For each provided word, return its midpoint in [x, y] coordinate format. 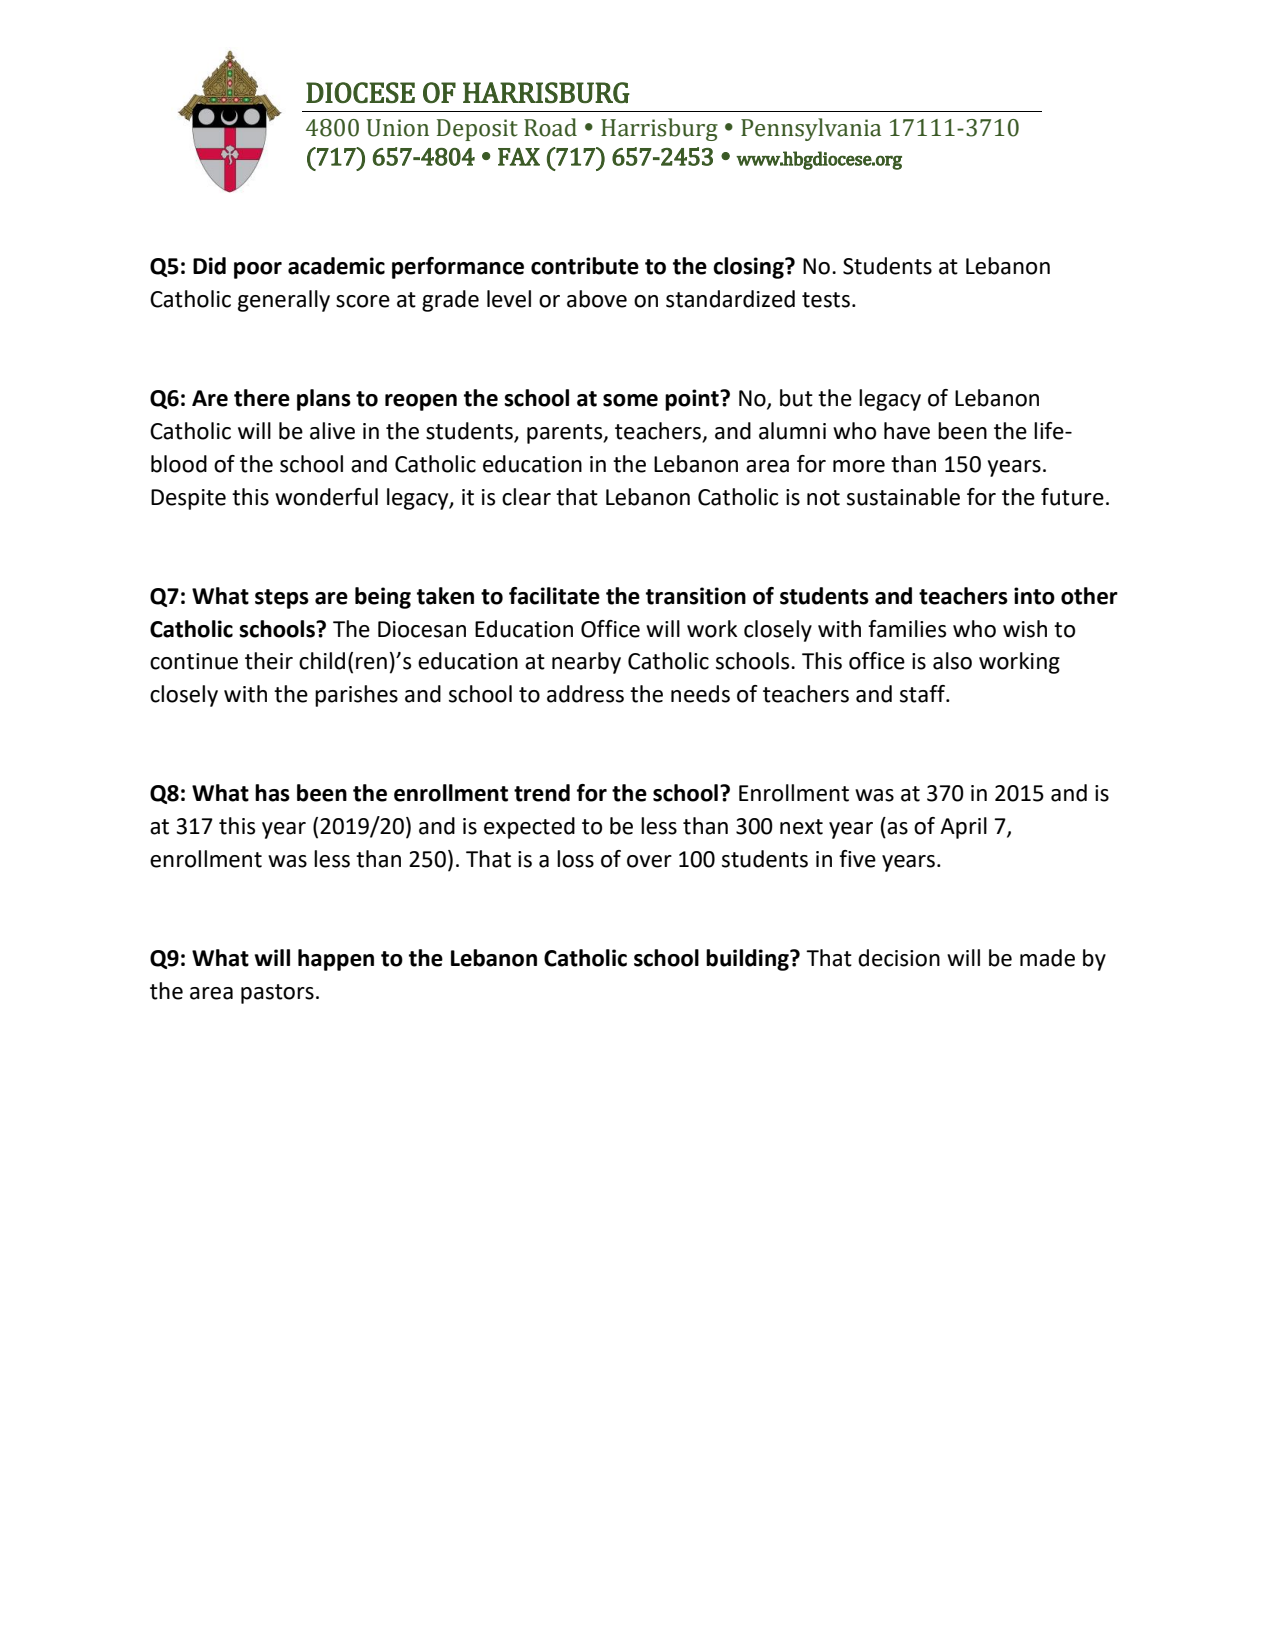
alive [332, 431]
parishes [356, 696]
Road [550, 127]
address [585, 694]
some [630, 400]
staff [923, 694]
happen [336, 960]
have [907, 431]
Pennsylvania [811, 129]
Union [398, 128]
